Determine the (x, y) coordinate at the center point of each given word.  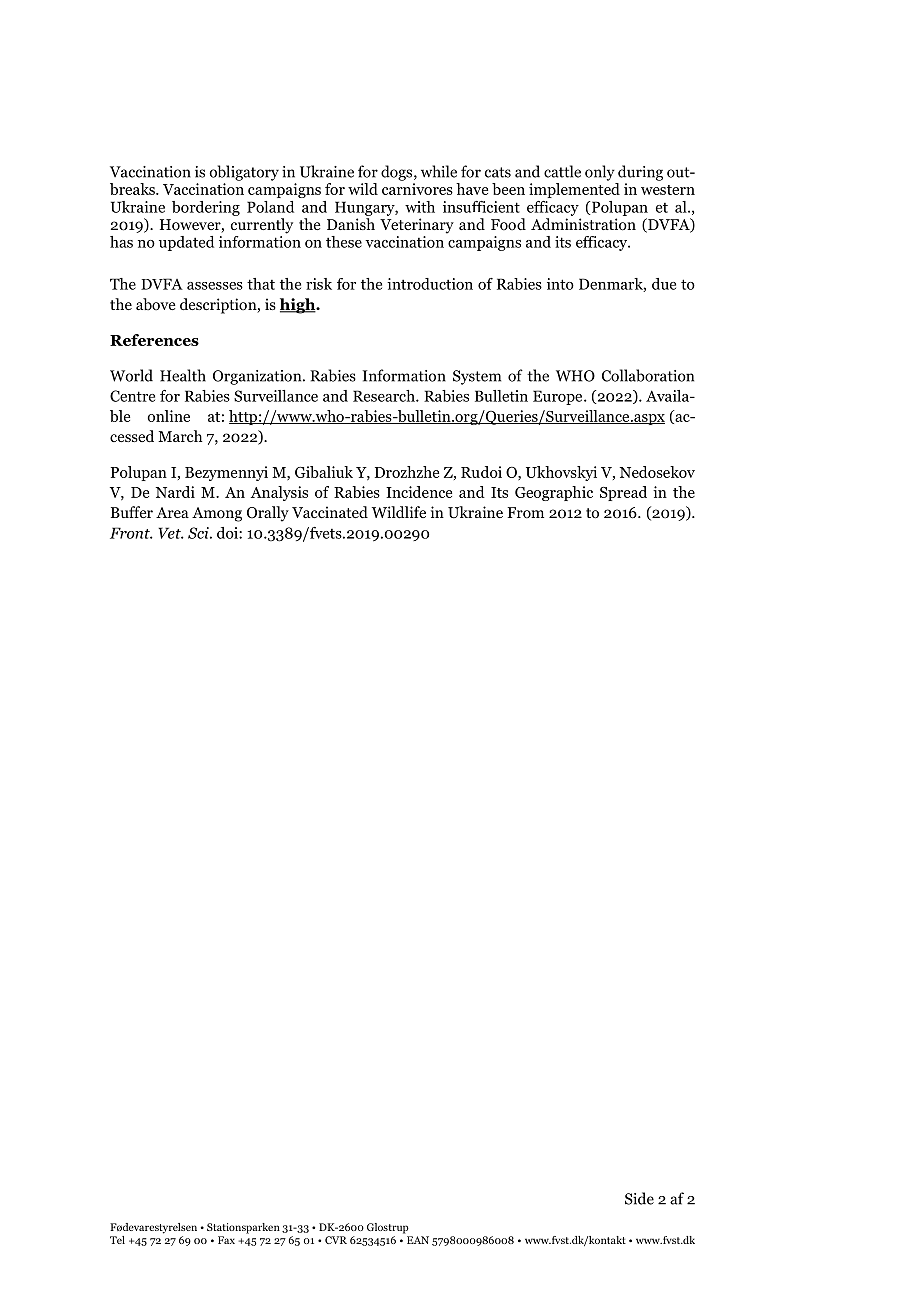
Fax (226, 1240)
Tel (117, 1240)
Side (639, 1198)
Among (217, 514)
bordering (206, 208)
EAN (418, 1240)
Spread (623, 493)
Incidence (419, 492)
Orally (268, 514)
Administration (583, 224)
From (525, 513)
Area (172, 512)
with (420, 207)
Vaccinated (330, 512)
